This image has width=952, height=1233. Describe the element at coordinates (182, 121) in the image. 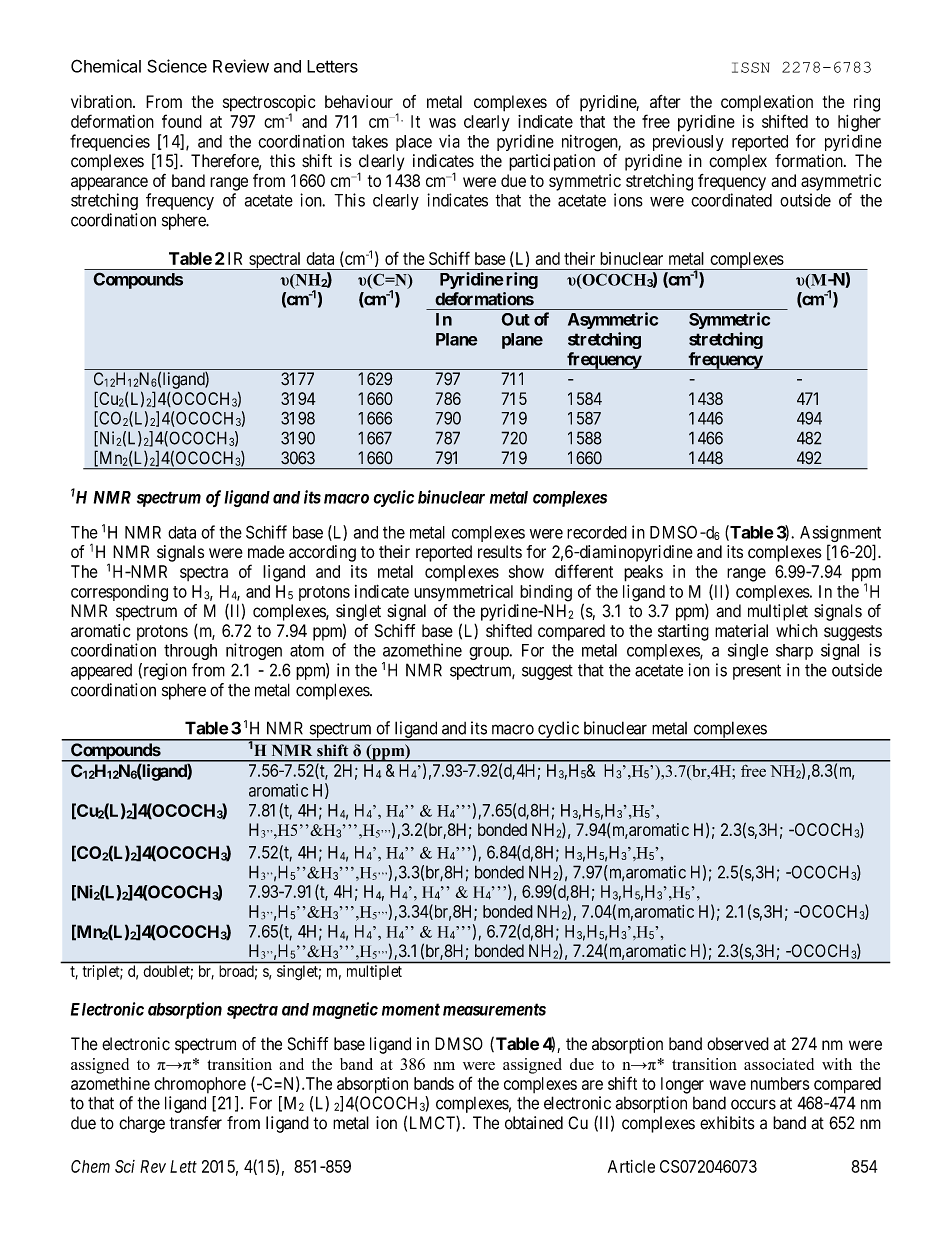

I see `found` at that location.
